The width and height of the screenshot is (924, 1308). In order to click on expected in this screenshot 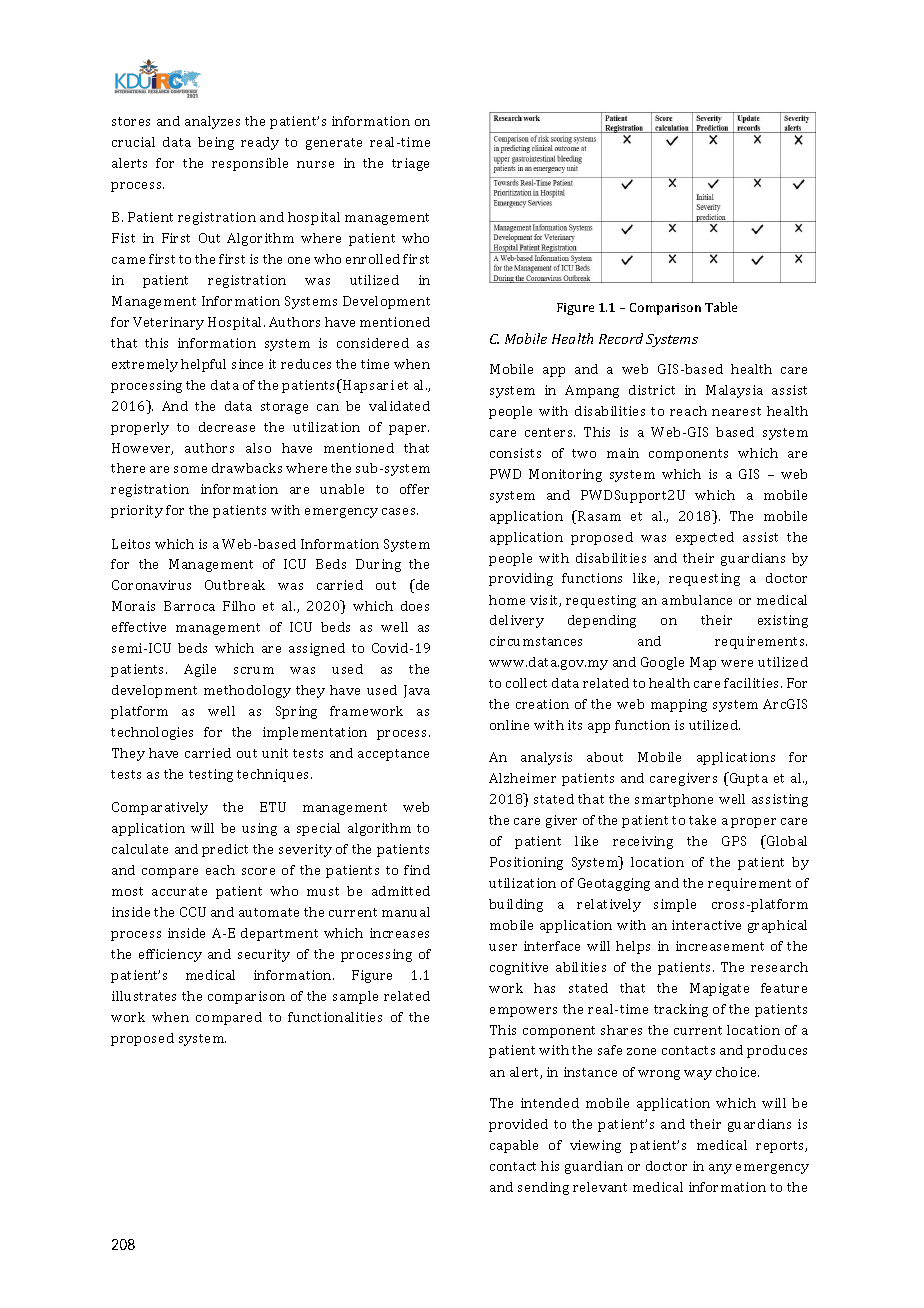, I will do `click(705, 538)`.
